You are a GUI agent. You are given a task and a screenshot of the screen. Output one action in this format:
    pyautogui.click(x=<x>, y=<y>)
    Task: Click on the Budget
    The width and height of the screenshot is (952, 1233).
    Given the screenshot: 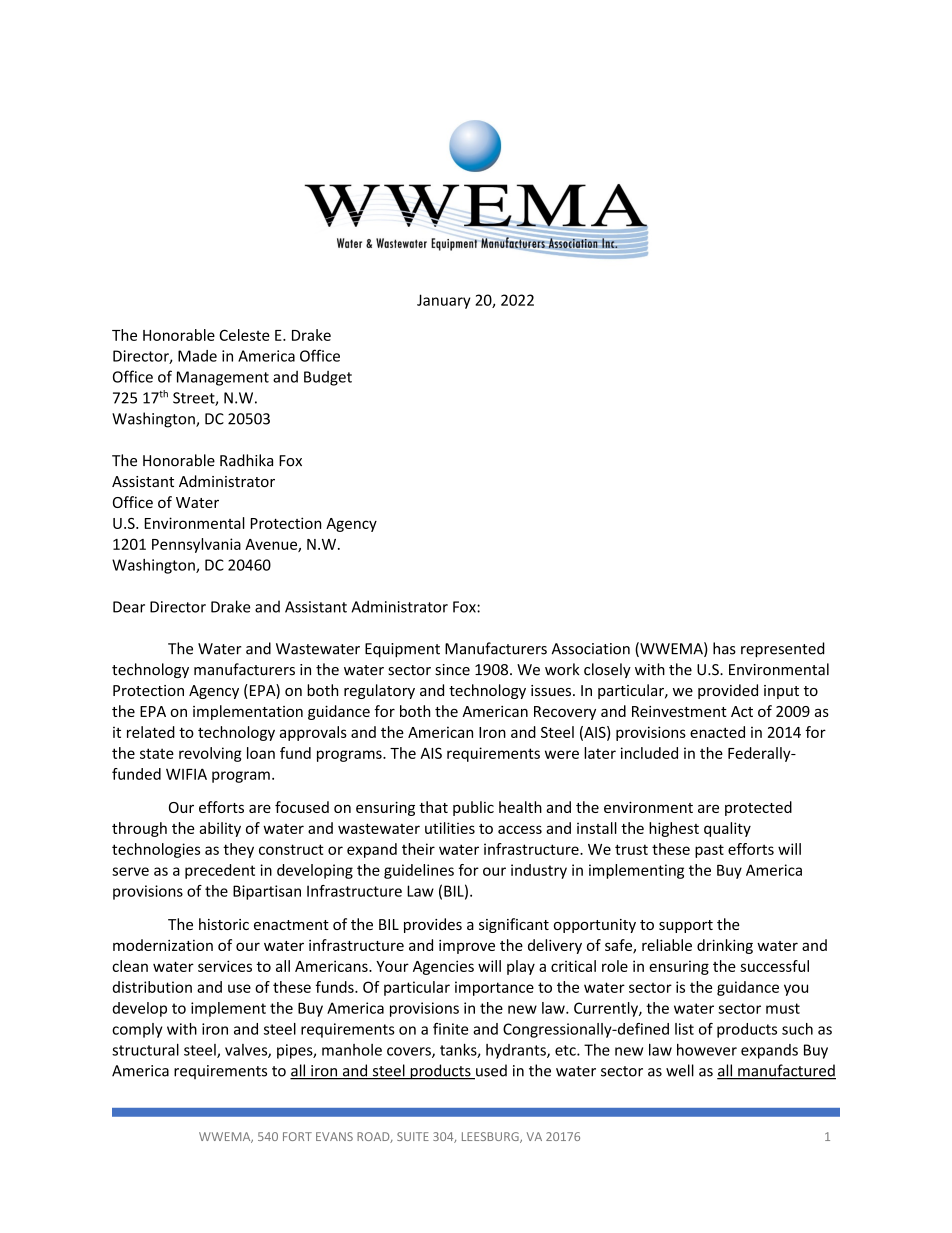 What is the action you would take?
    pyautogui.click(x=328, y=378)
